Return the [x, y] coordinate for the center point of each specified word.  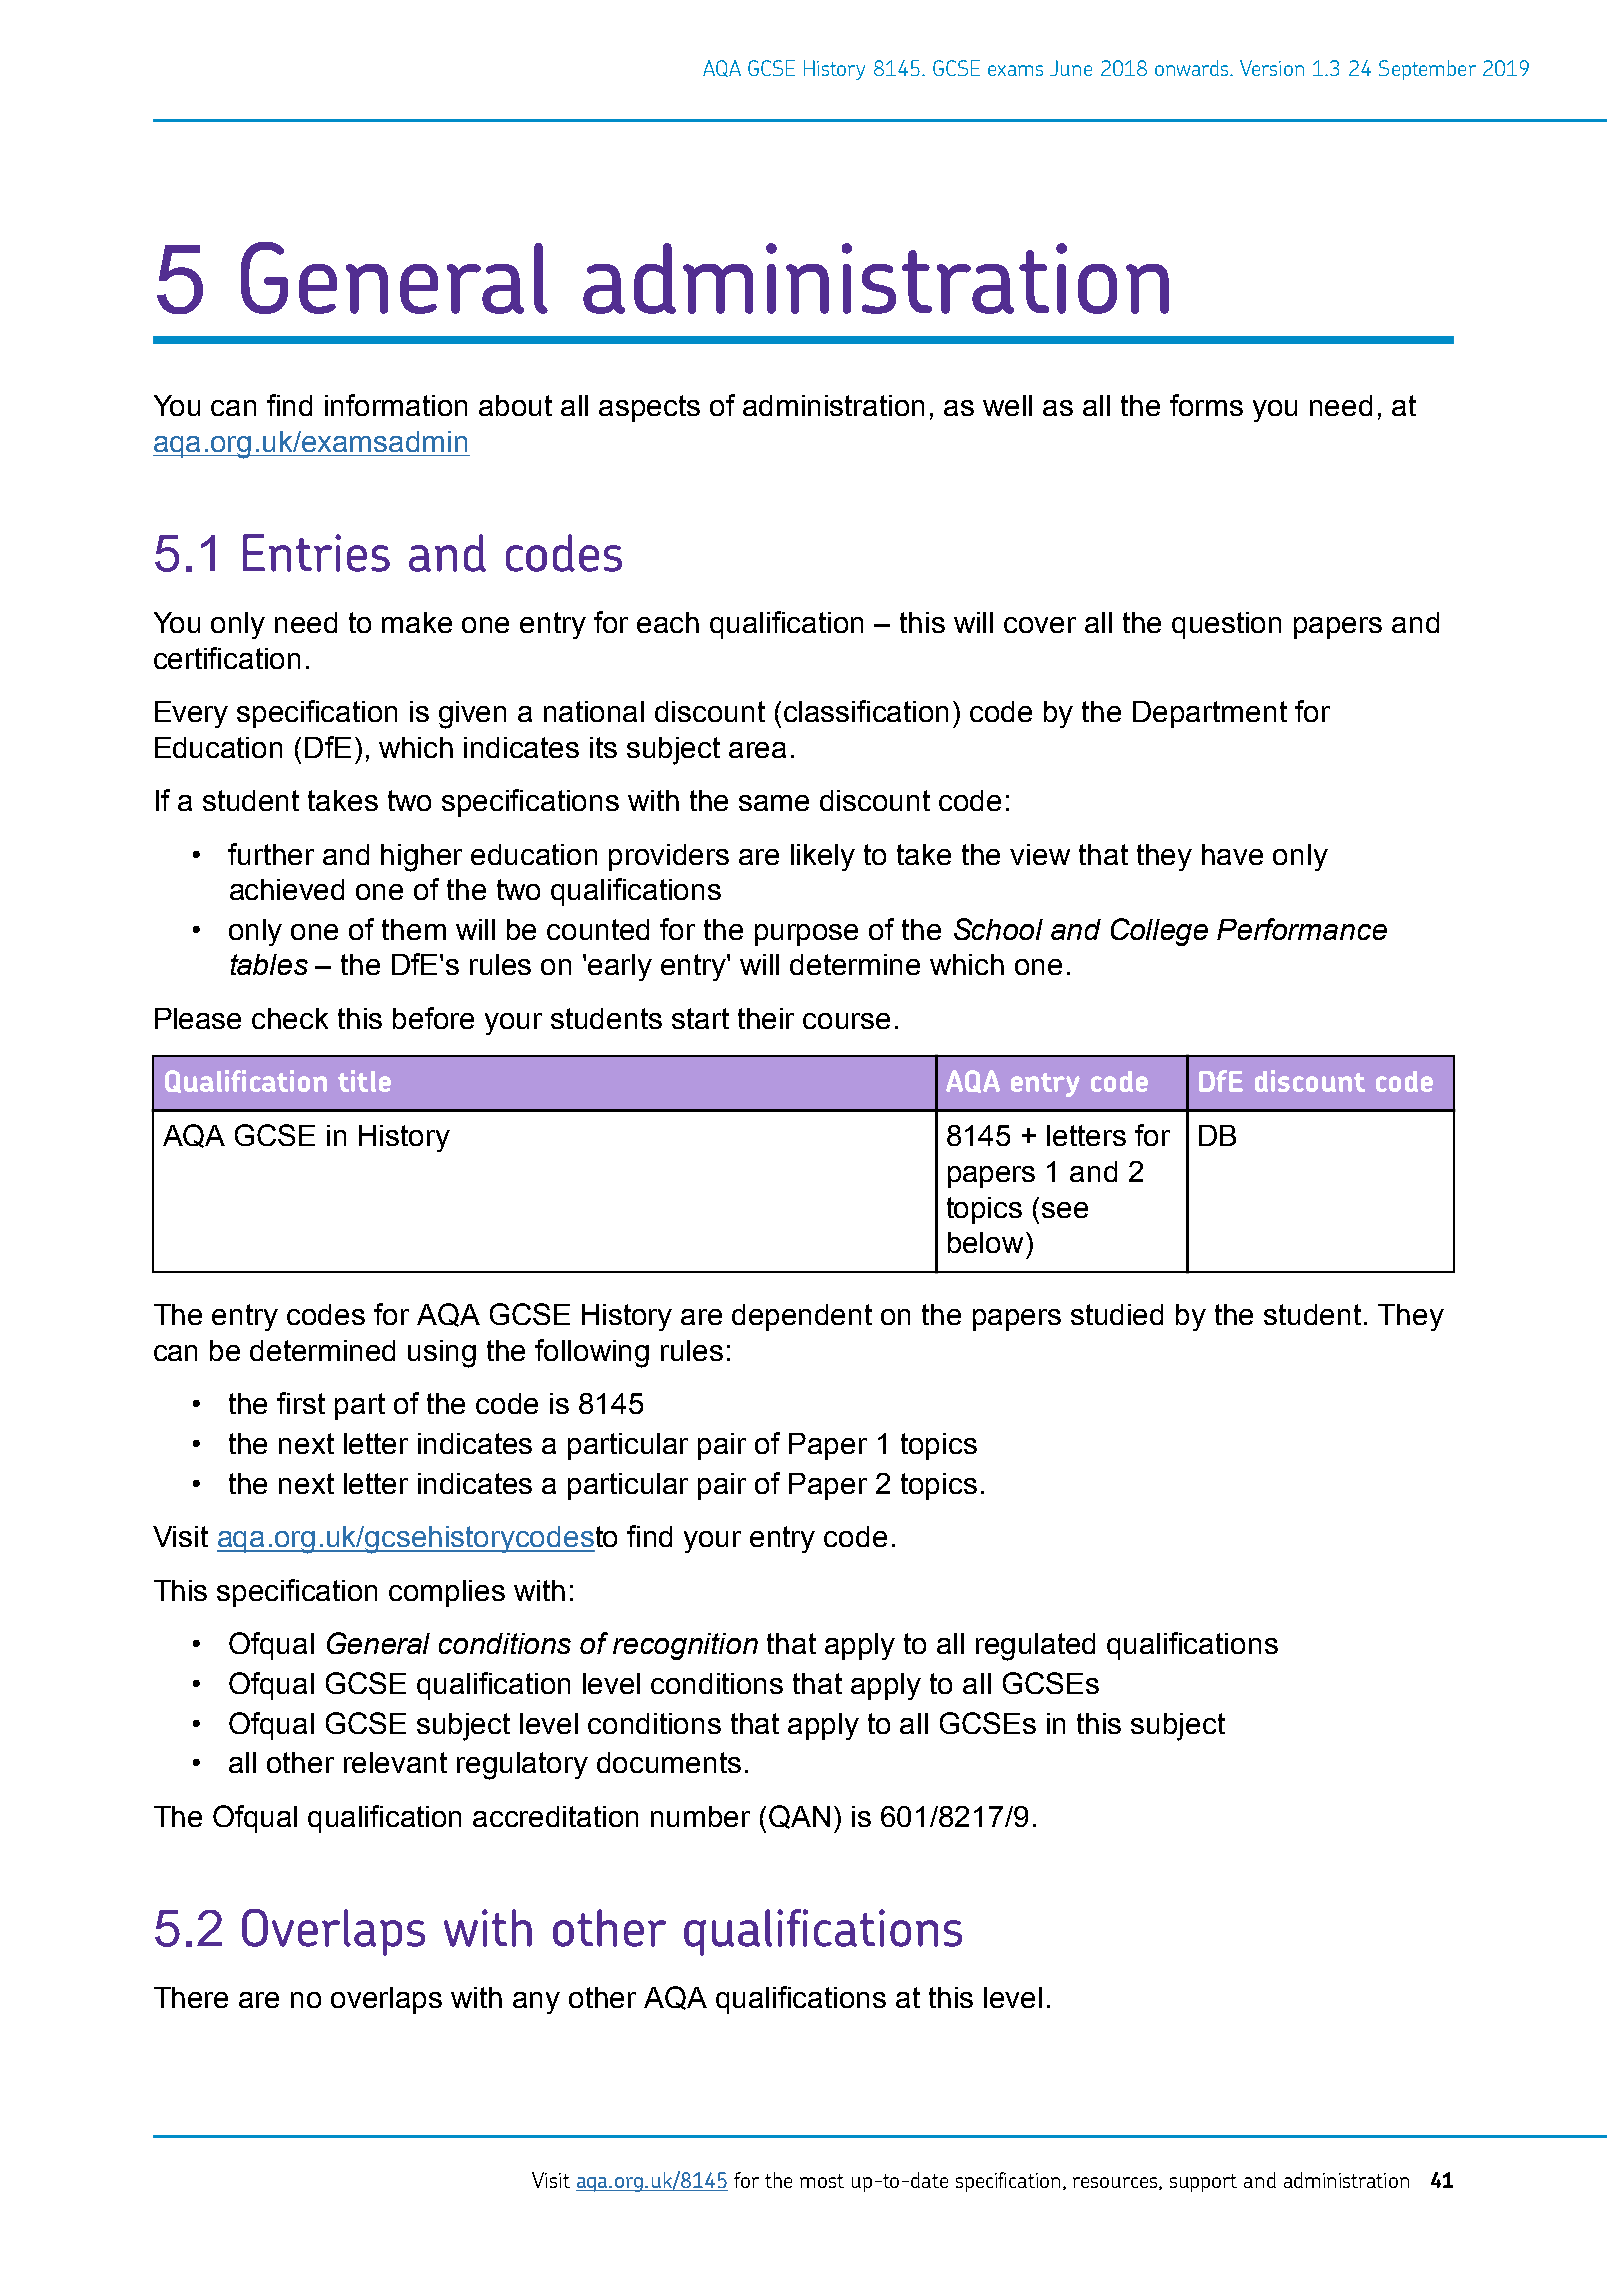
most [822, 2181]
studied [1117, 1314]
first [301, 1403]
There [191, 1997]
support [1203, 2183]
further [271, 854]
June [1071, 68]
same [774, 803]
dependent [802, 1317]
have [1232, 854]
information [396, 405]
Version [1272, 68]
